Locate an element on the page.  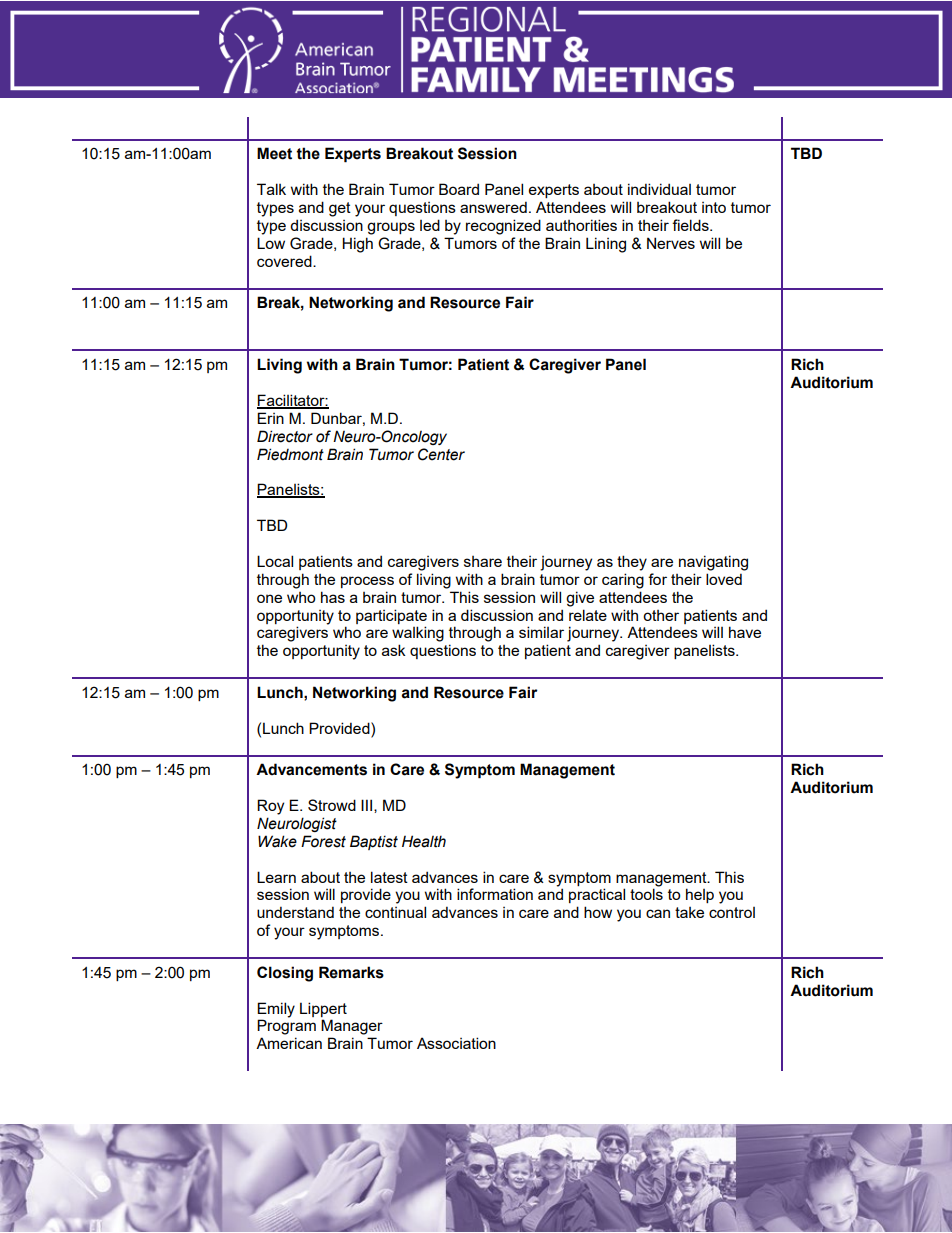
share is located at coordinates (483, 561).
